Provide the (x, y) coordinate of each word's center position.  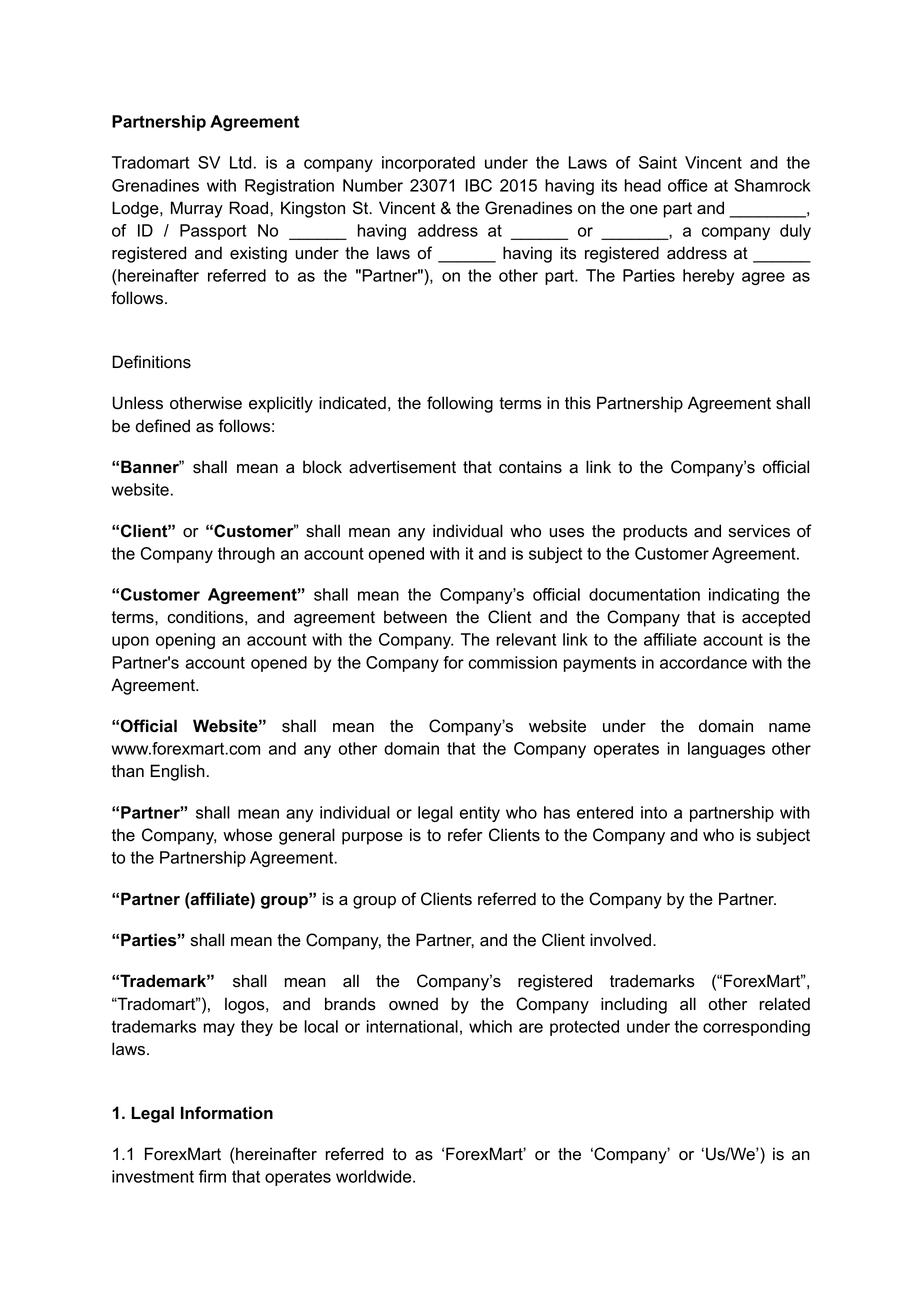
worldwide (375, 1176)
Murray (197, 209)
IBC (478, 185)
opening (185, 641)
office (688, 185)
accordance (703, 662)
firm (212, 1176)
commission (512, 662)
